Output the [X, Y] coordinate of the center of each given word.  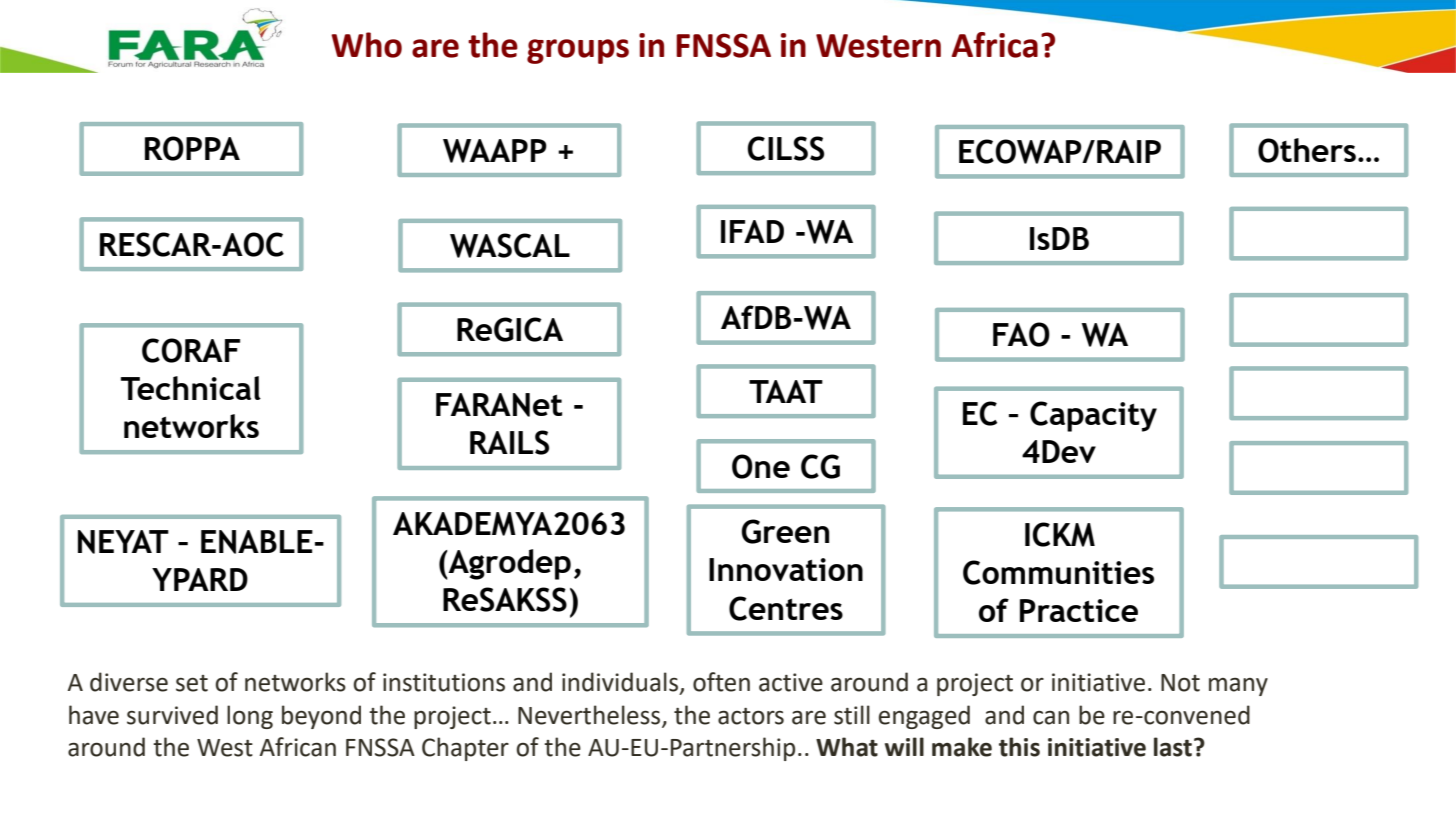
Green [785, 531]
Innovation [786, 569]
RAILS [509, 442]
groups [578, 51]
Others [1307, 150]
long [250, 717]
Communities [1058, 572]
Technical [191, 388]
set [192, 683]
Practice [1079, 610]
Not [1180, 683]
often [721, 682]
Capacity [1093, 416]
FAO [1021, 334]
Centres [786, 608]
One [761, 466]
